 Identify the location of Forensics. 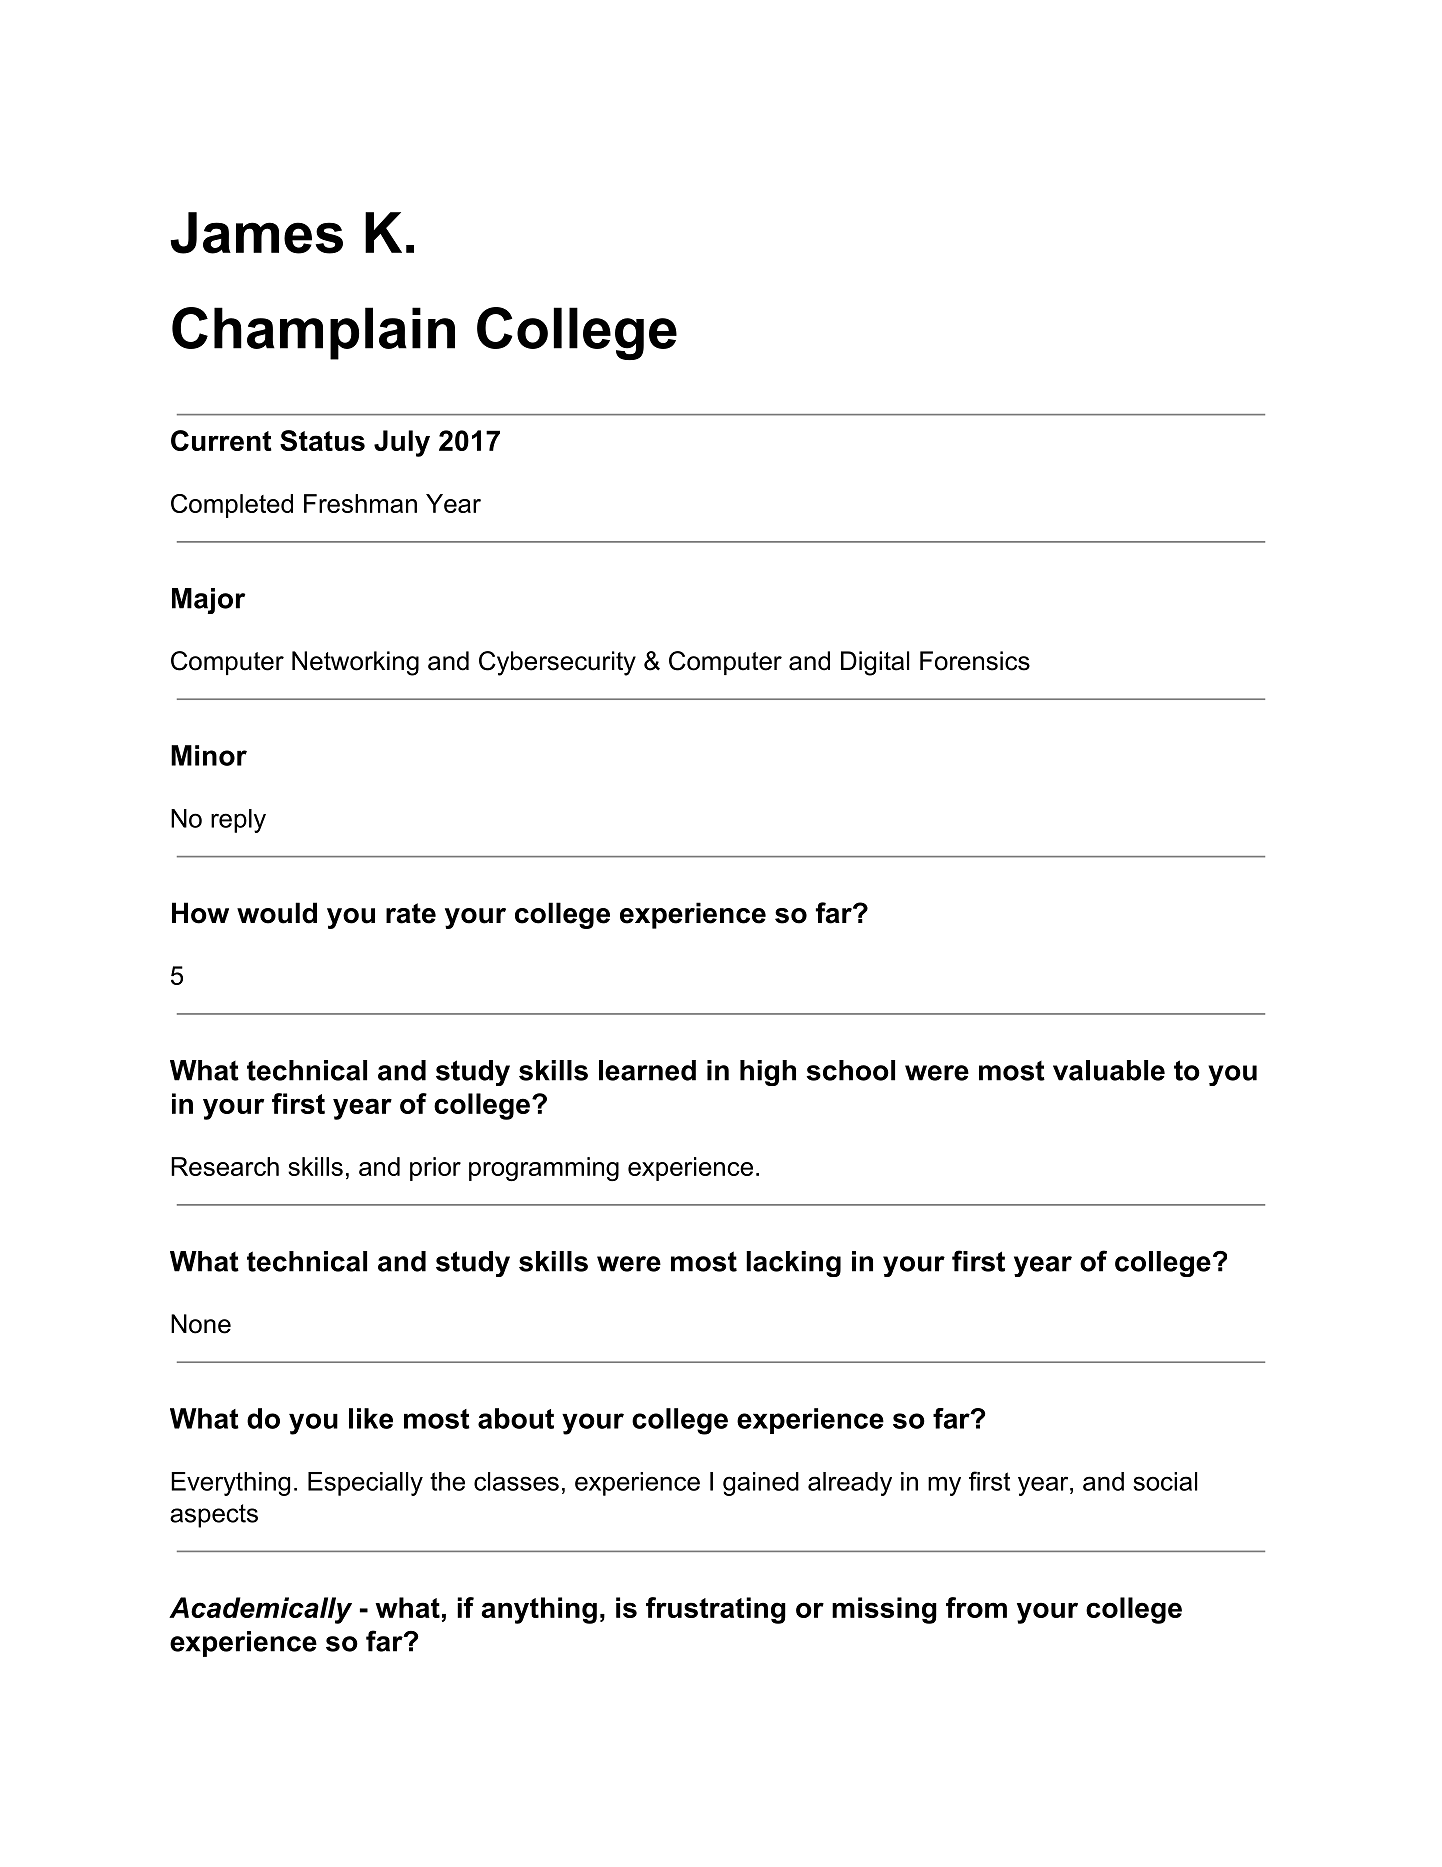
(975, 661).
